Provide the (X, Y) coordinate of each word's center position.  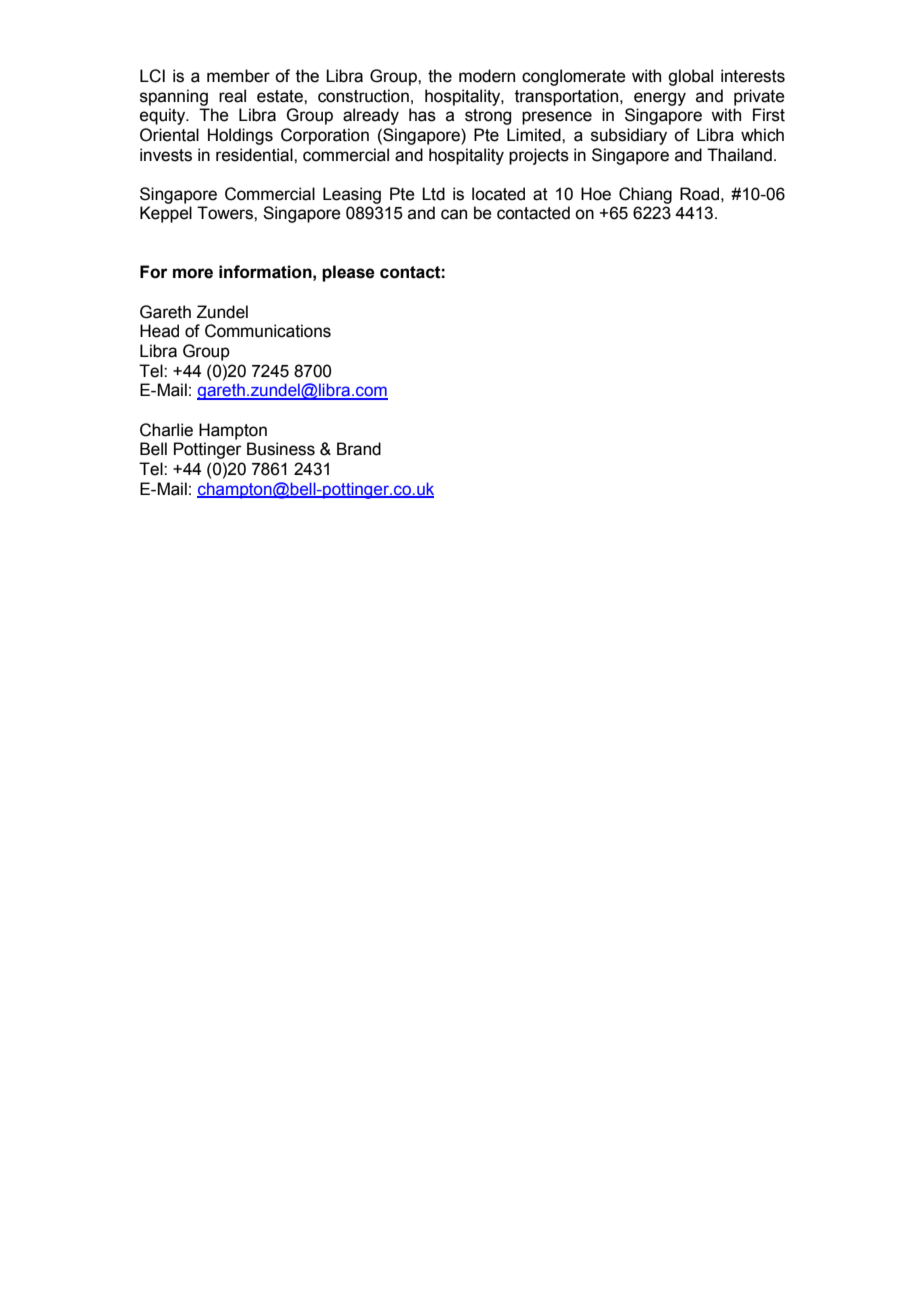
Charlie (166, 430)
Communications (268, 331)
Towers (226, 213)
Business (281, 449)
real (232, 96)
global (690, 77)
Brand (359, 449)
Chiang (645, 195)
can (454, 214)
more (193, 273)
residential (255, 155)
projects (539, 156)
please (348, 273)
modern (487, 76)
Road (699, 194)
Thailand (739, 155)
